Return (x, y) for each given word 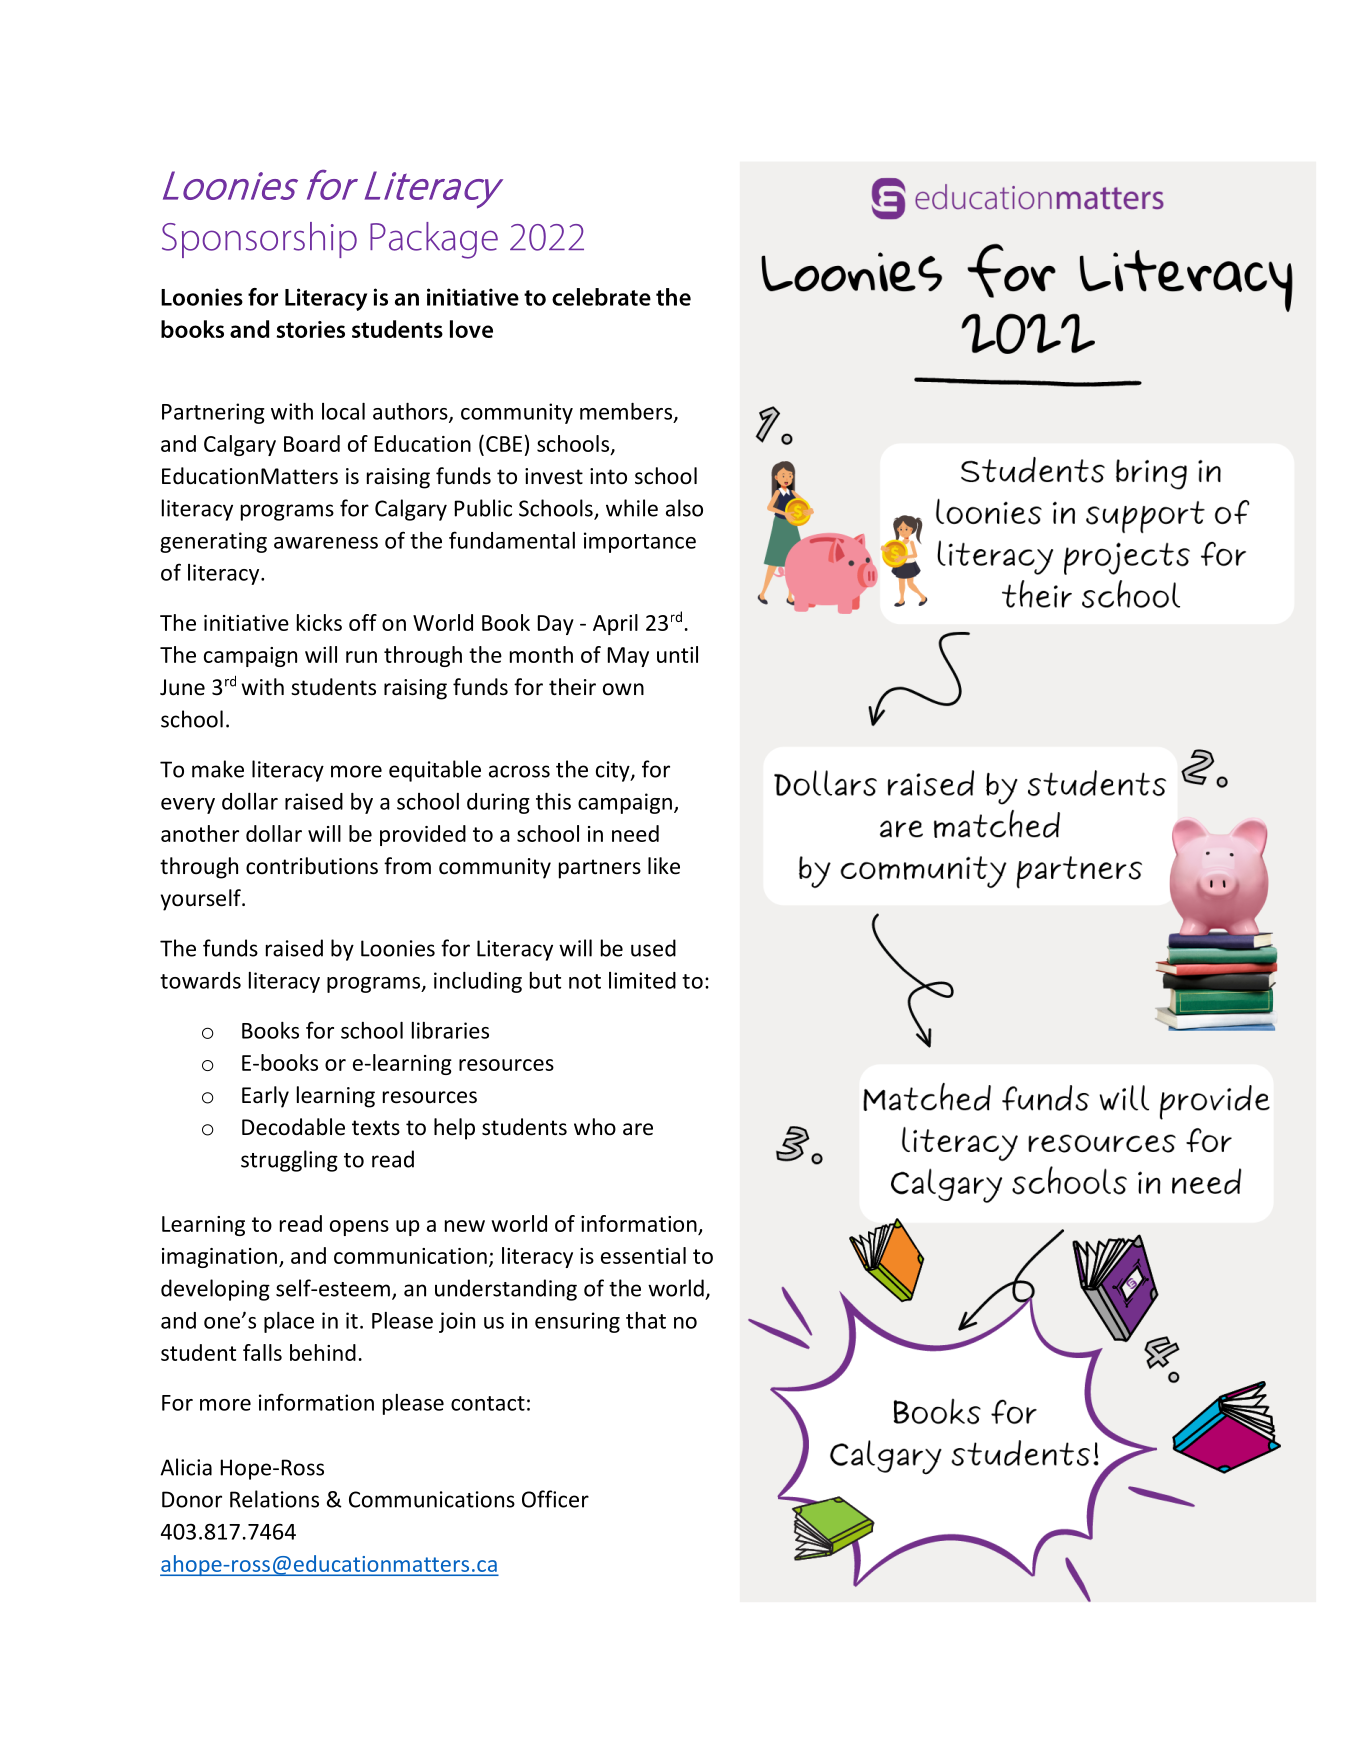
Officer (555, 1499)
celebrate (601, 297)
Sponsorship (259, 240)
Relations (274, 1499)
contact (488, 1403)
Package (434, 240)
